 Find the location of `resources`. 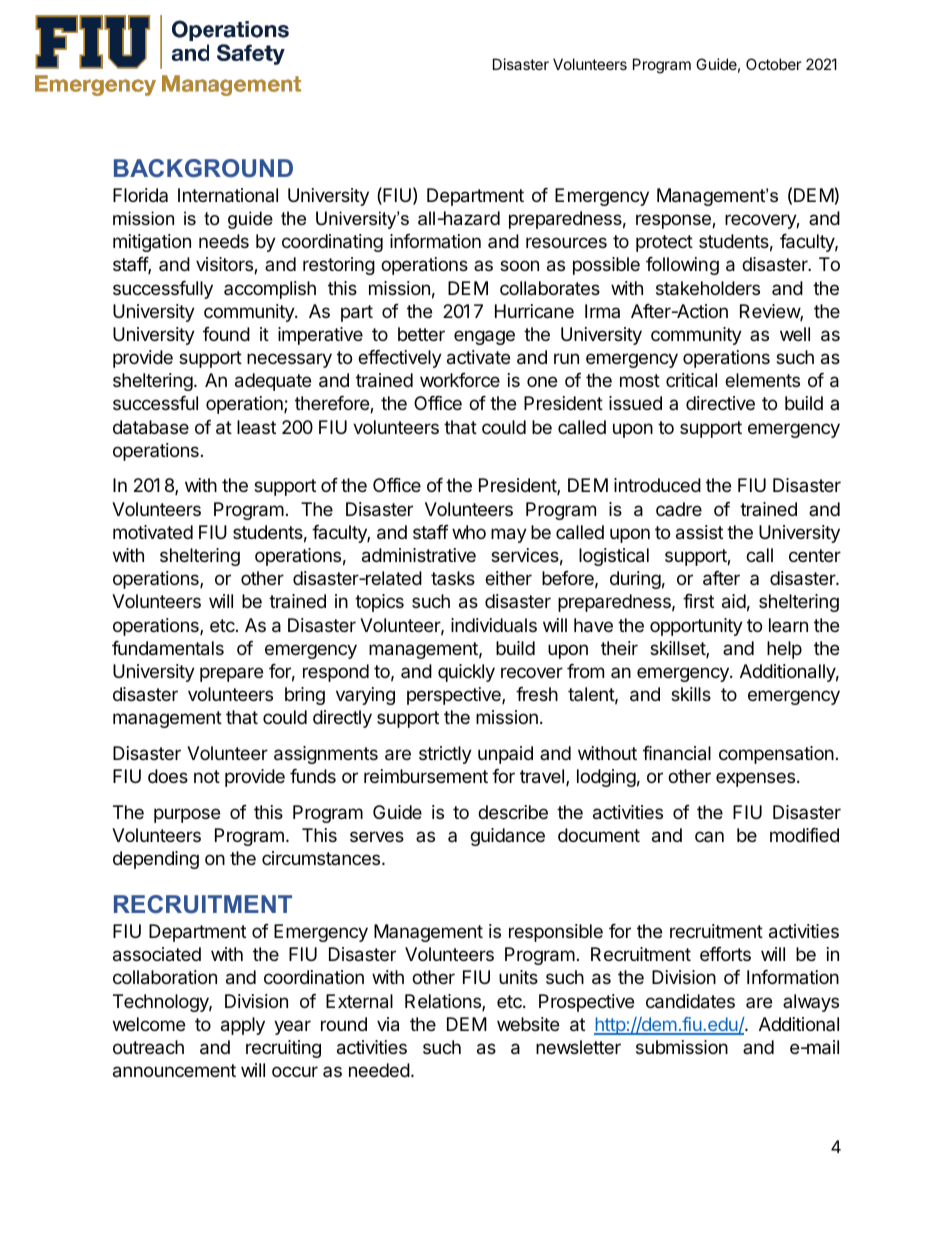

resources is located at coordinates (566, 242).
